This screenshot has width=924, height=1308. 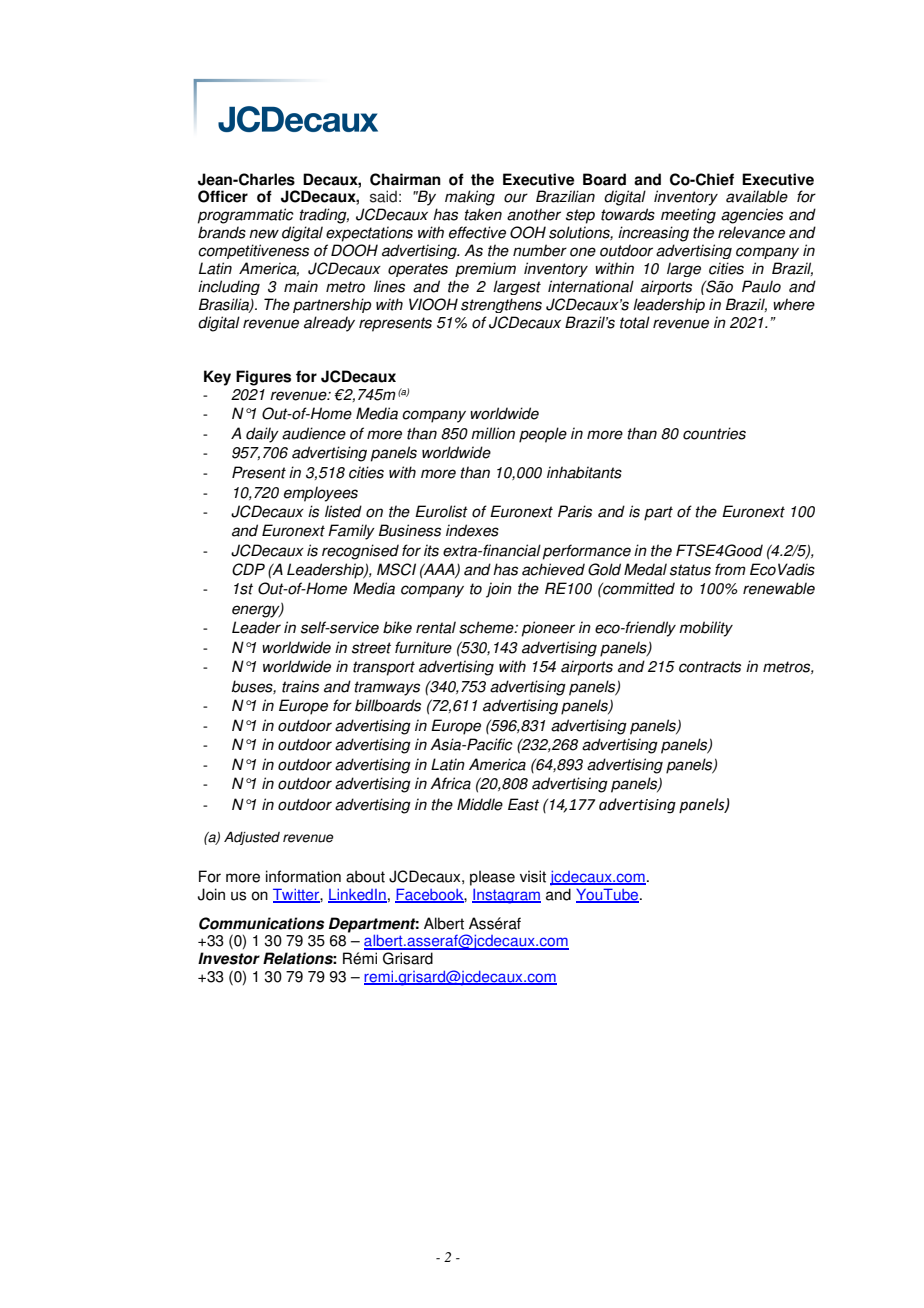 What do you see at coordinates (248, 569) in the screenshot?
I see `CDP` at bounding box center [248, 569].
